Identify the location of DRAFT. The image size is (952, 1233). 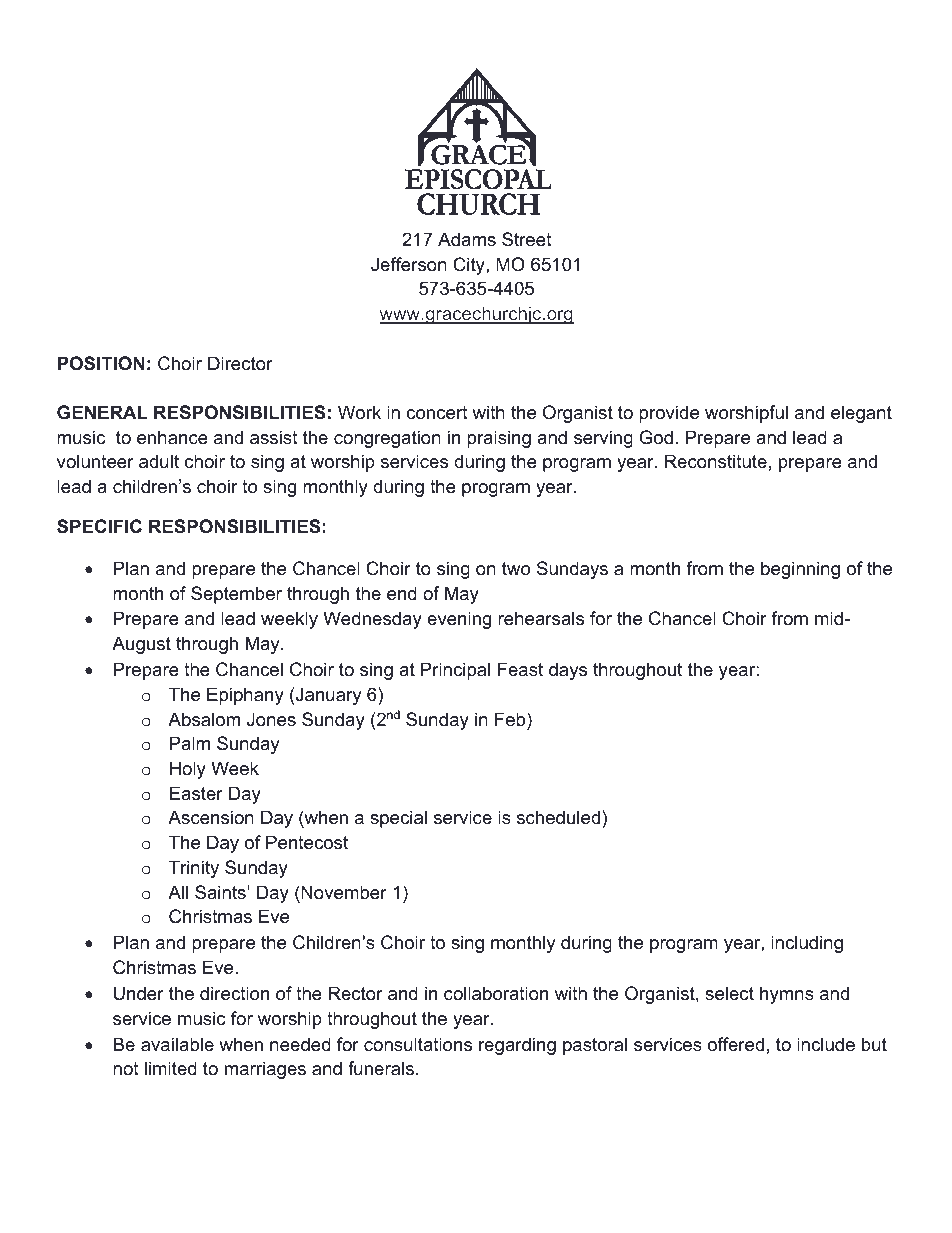
(59, 57).
